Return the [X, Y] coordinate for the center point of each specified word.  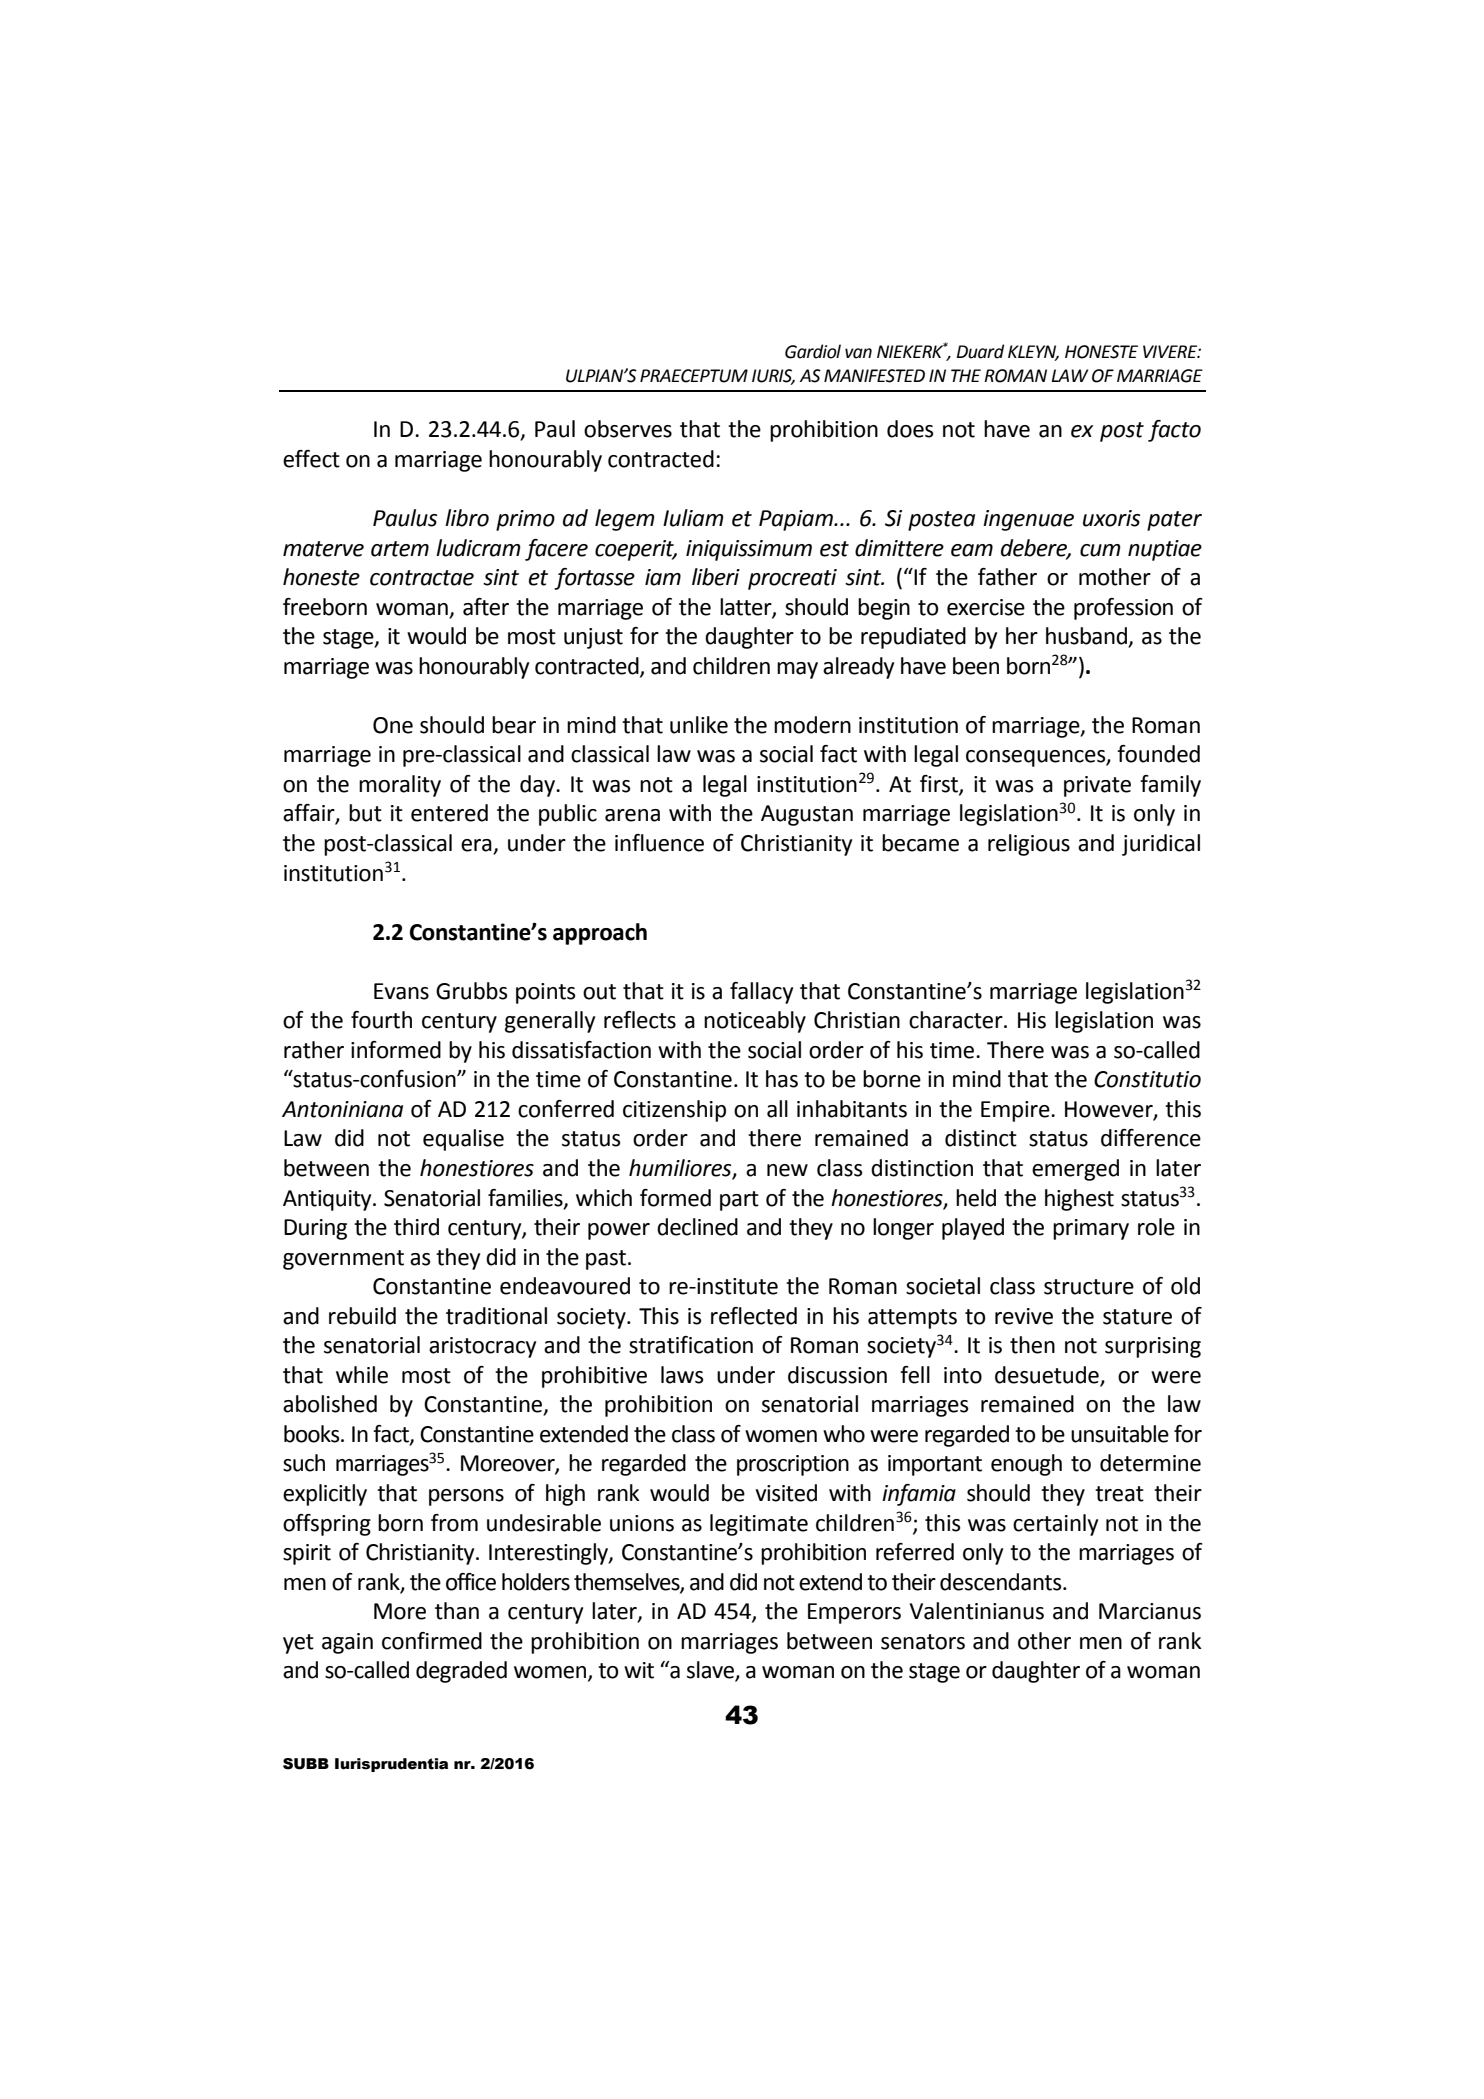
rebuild [362, 1316]
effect [311, 459]
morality [400, 786]
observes [628, 429]
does [910, 429]
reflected [754, 1316]
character [957, 1020]
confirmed [432, 1641]
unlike [699, 725]
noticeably [755, 1022]
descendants [1002, 1582]
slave [711, 1671]
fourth [381, 1020]
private [1097, 786]
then [1032, 1345]
